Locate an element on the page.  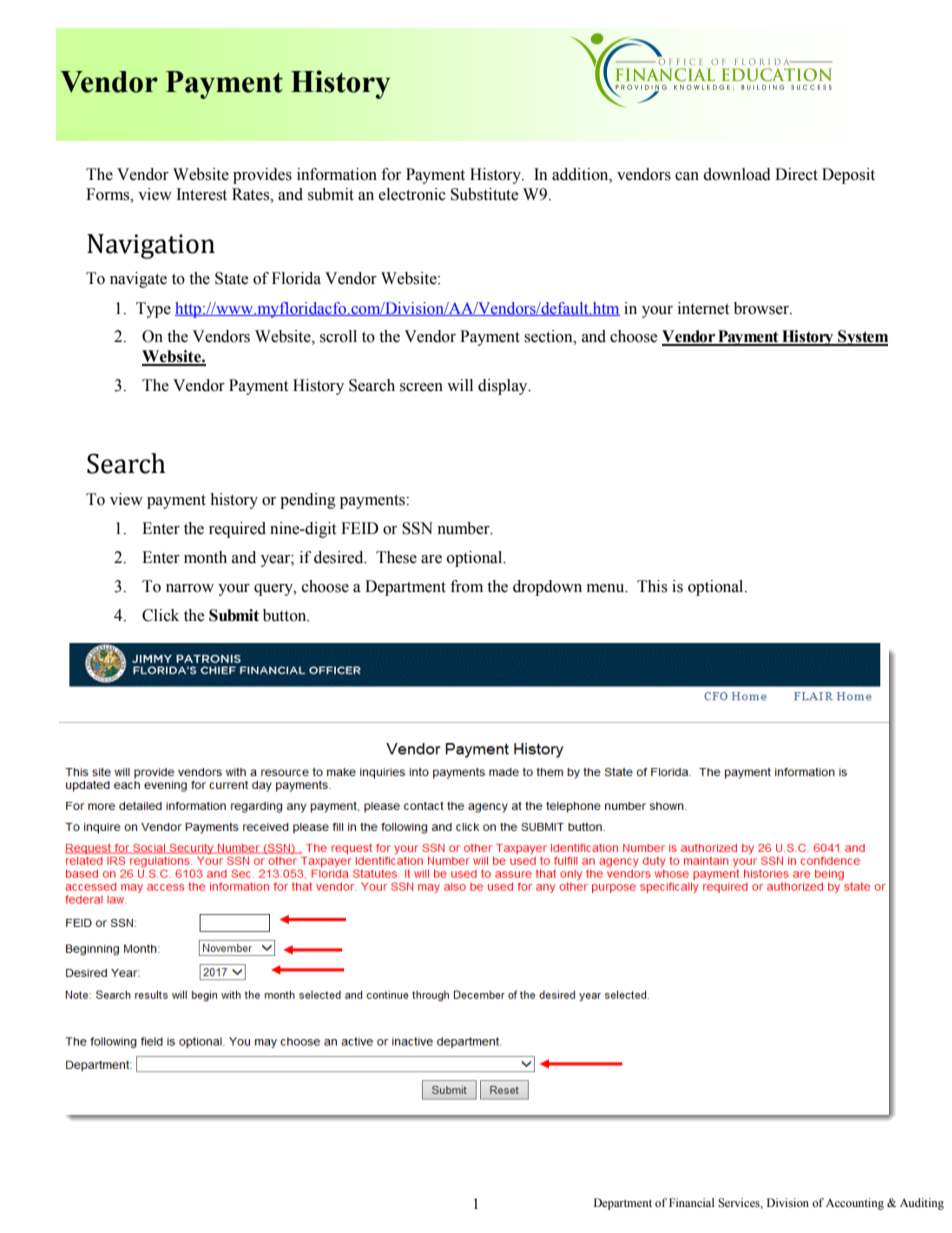
Financial is located at coordinates (691, 1202).
